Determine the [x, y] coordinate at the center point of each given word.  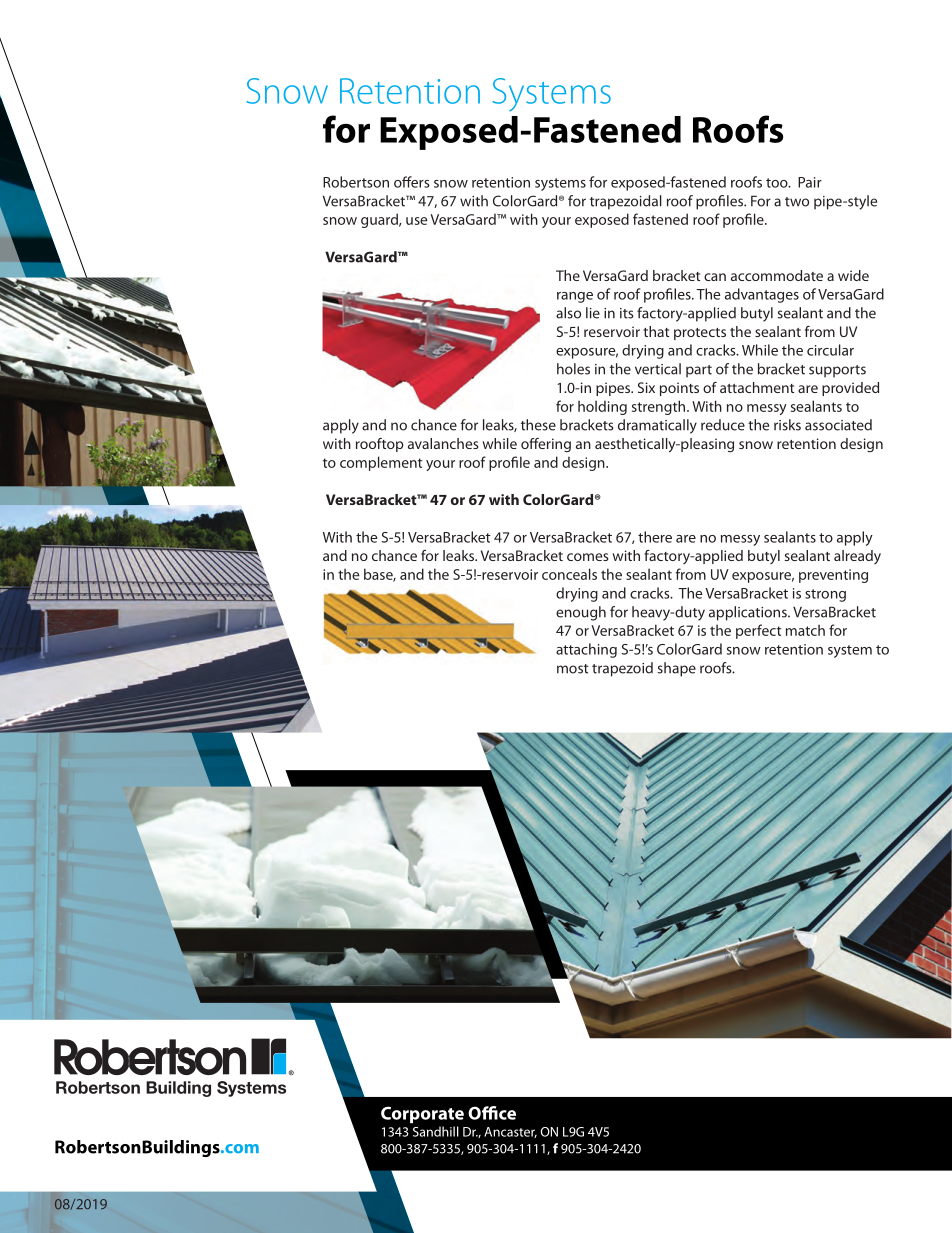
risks [787, 425]
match [805, 630]
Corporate [422, 1115]
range [575, 297]
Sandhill [436, 1131]
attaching [586, 650]
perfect [758, 631]
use [416, 221]
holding [602, 407]
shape [676, 669]
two [797, 202]
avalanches [443, 443]
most [572, 669]
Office [492, 1113]
